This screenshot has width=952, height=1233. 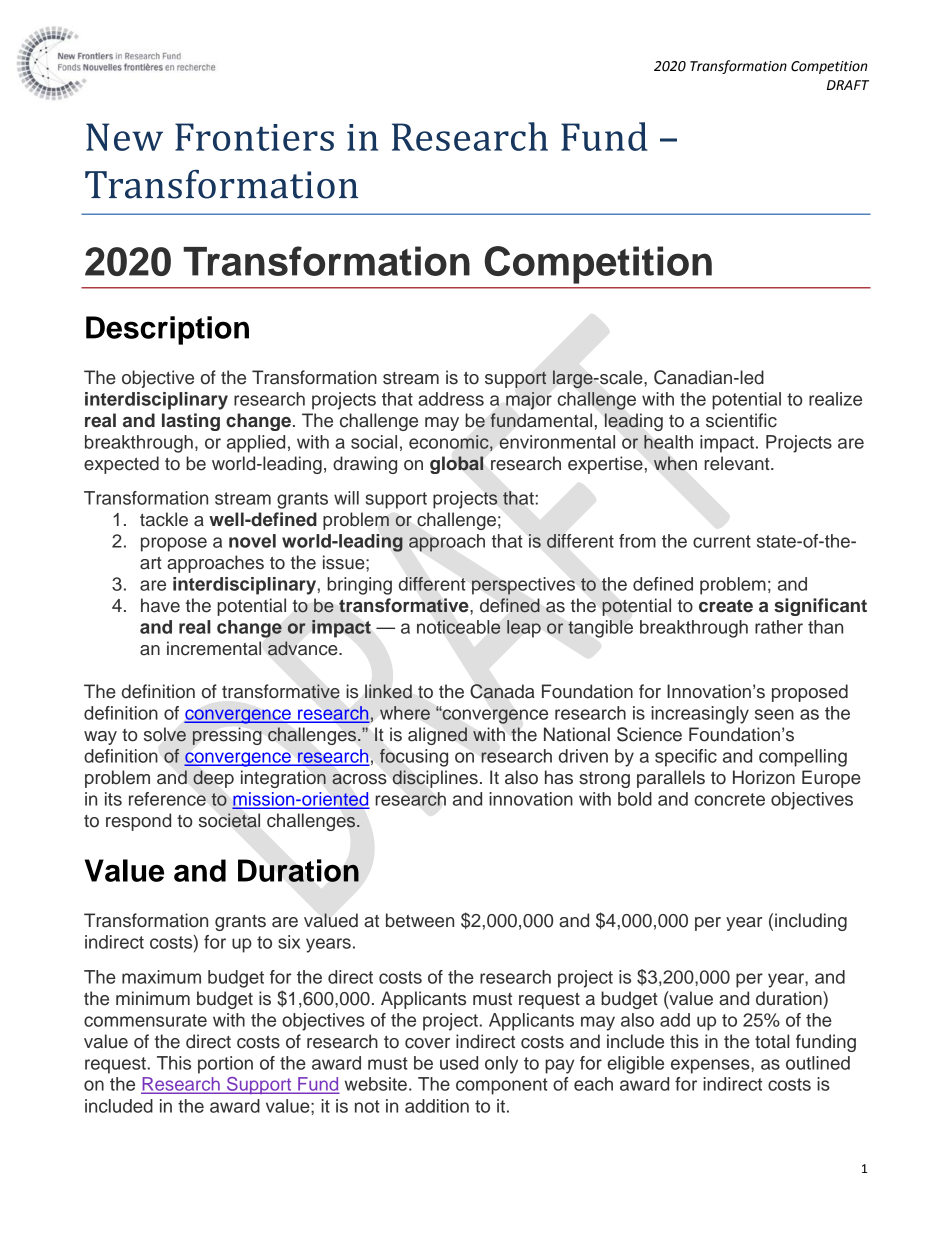 I want to click on noticeable, so click(x=459, y=627).
